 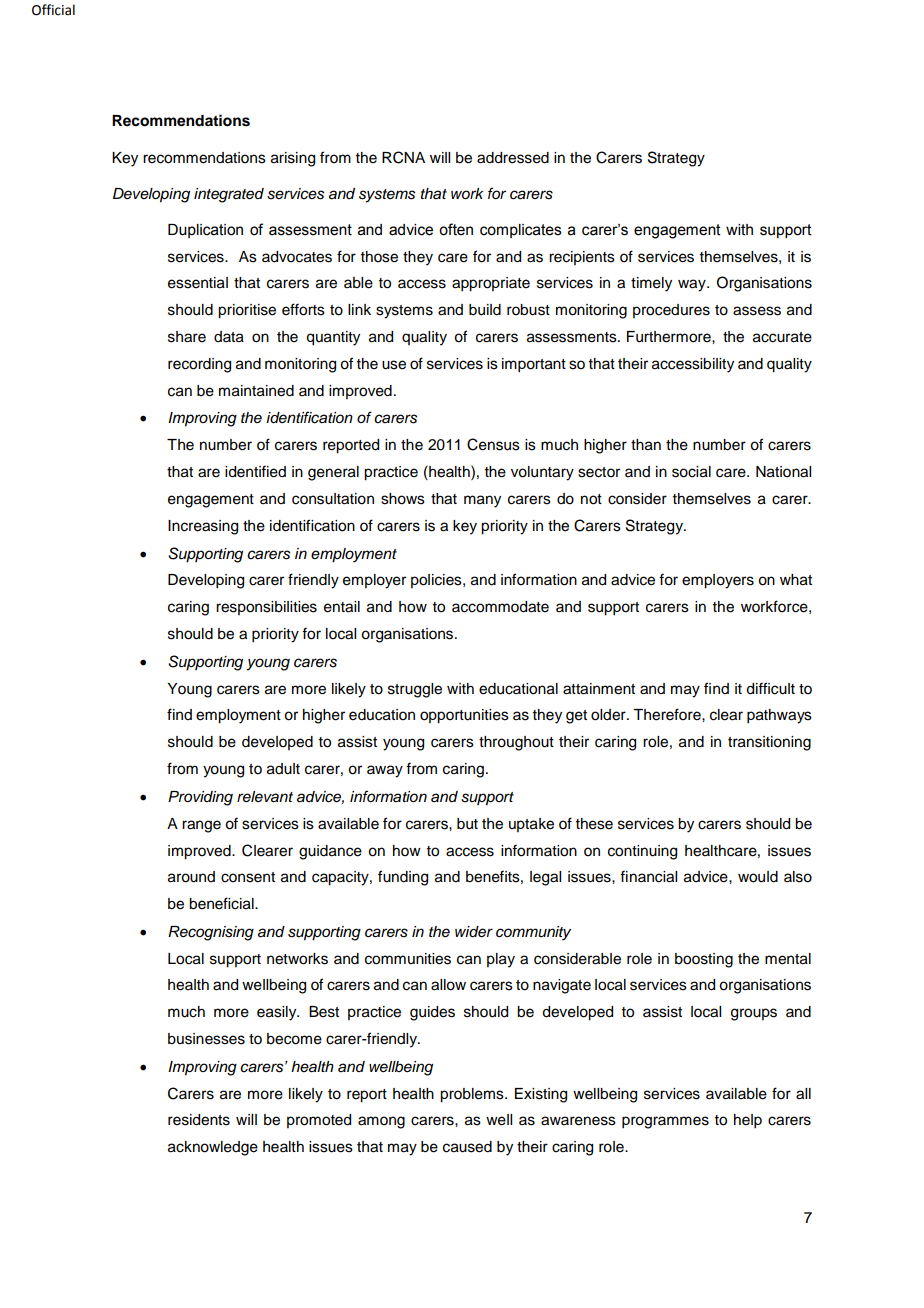 What do you see at coordinates (796, 580) in the screenshot?
I see `what` at bounding box center [796, 580].
